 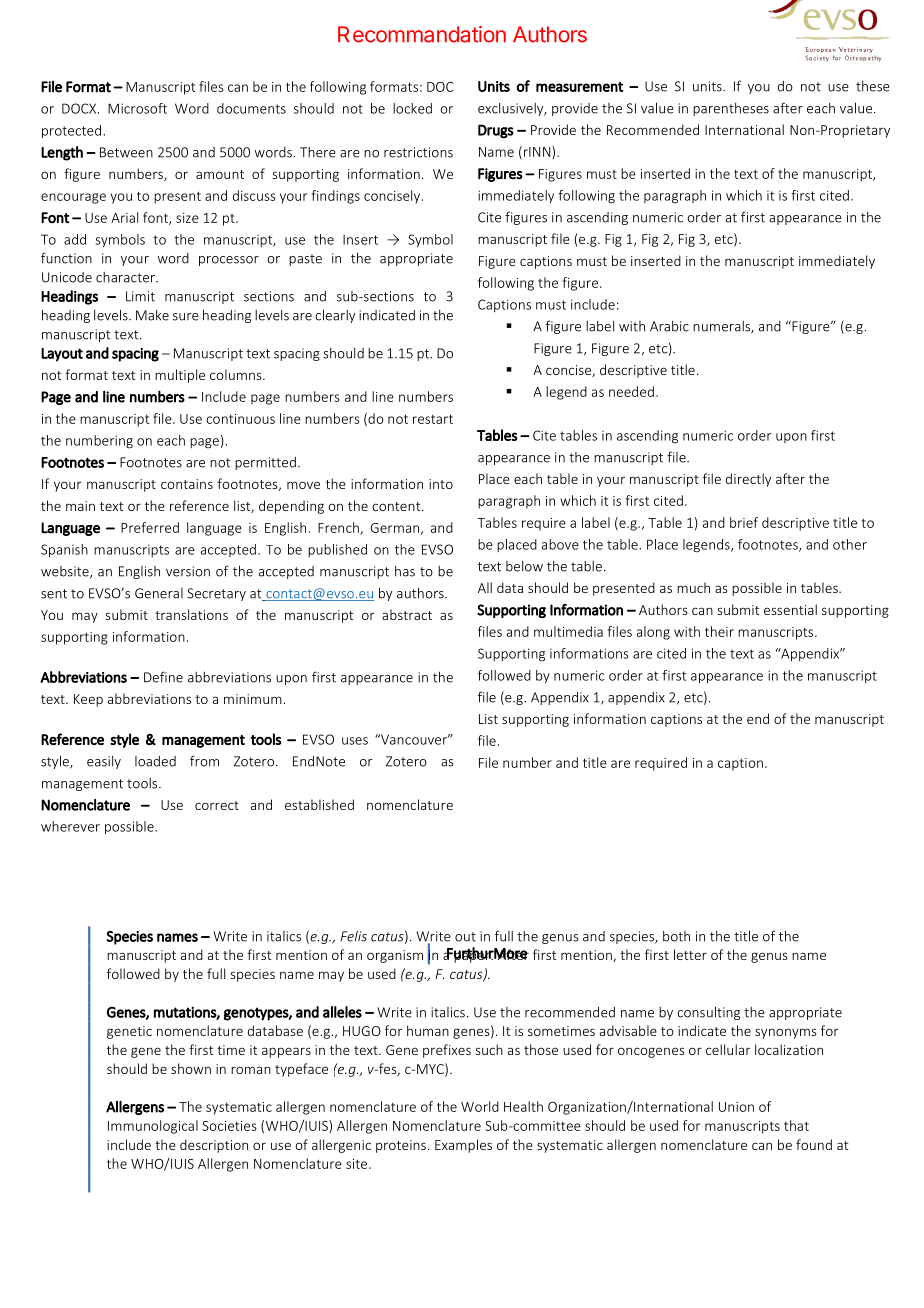 I want to click on both, so click(x=676, y=936).
